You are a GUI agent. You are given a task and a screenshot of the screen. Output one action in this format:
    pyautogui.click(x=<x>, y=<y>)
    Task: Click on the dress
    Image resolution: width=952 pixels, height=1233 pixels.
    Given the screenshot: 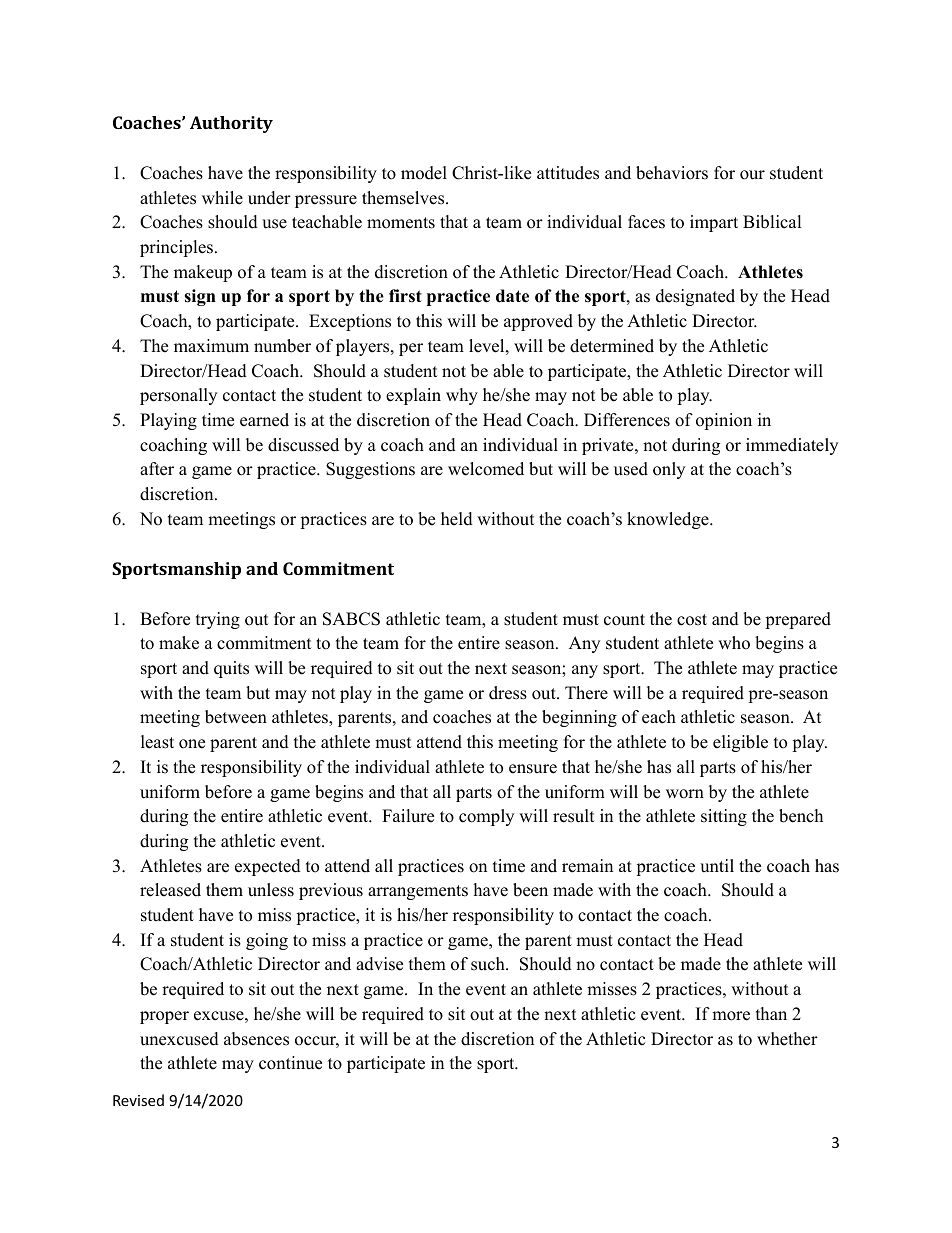 What is the action you would take?
    pyautogui.click(x=508, y=693)
